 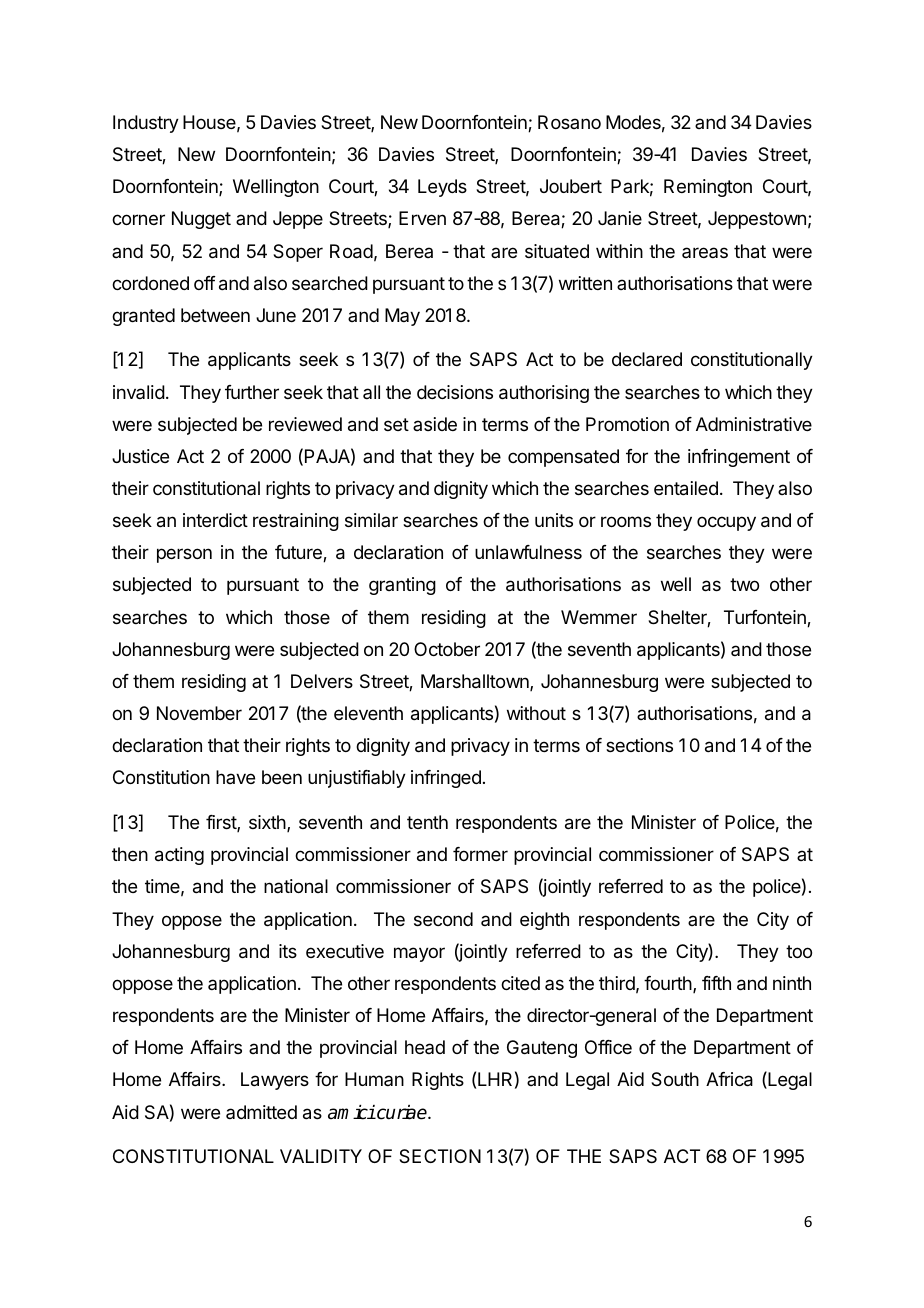 What do you see at coordinates (708, 188) in the page?
I see `Remington` at bounding box center [708, 188].
